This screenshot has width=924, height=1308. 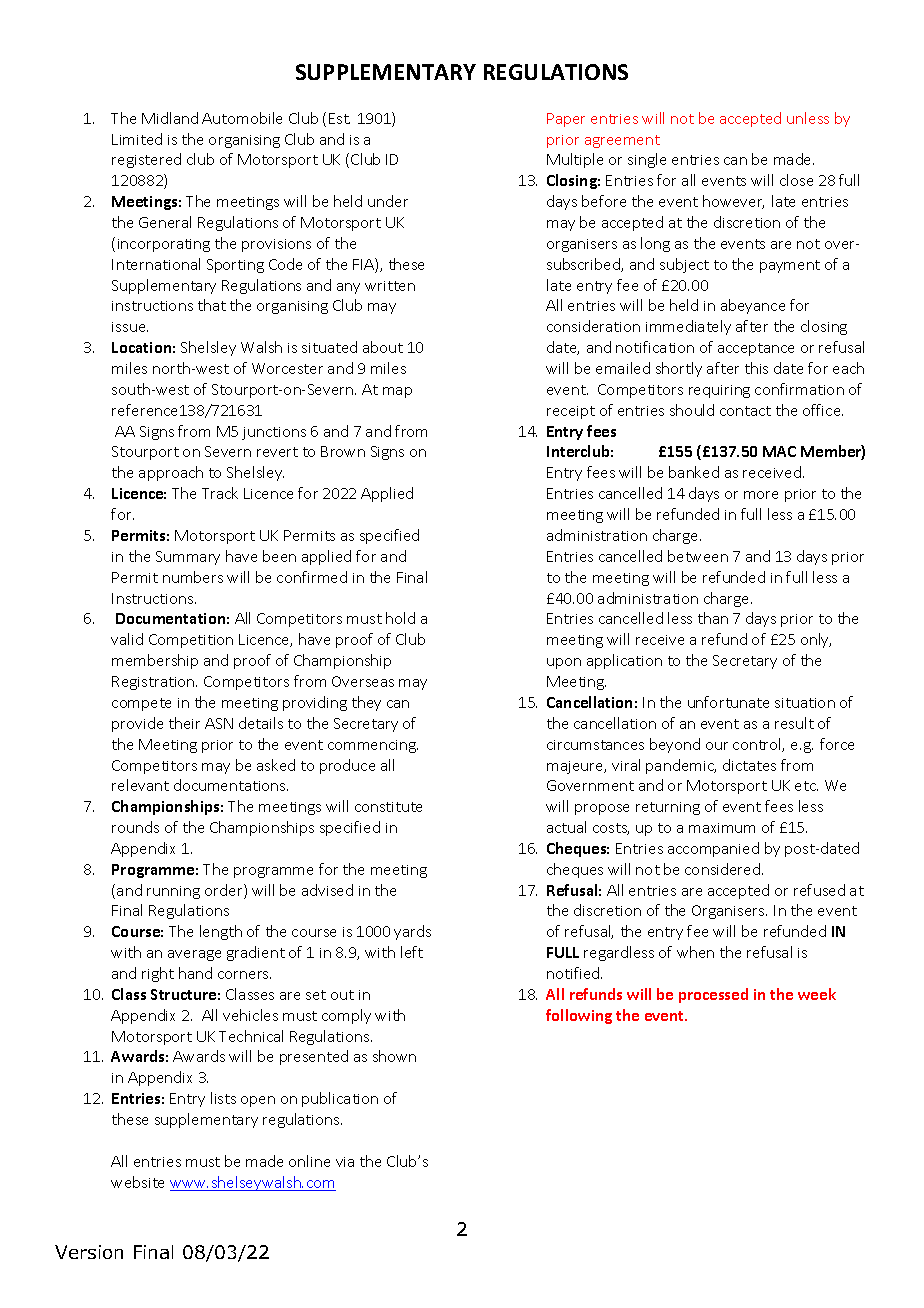 What do you see at coordinates (397, 392) in the screenshot?
I see `map` at bounding box center [397, 392].
